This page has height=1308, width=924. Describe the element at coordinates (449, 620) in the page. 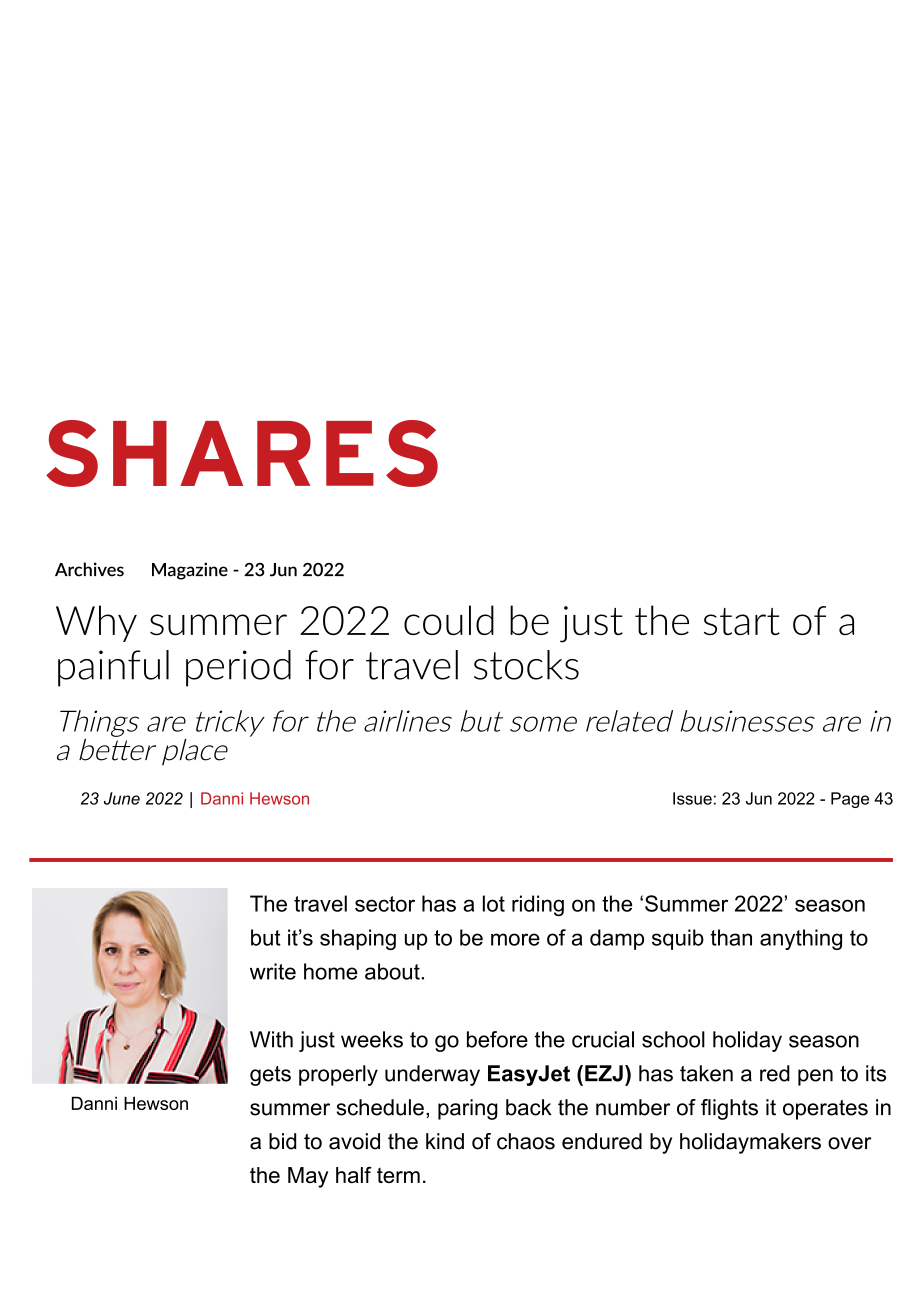

I see `could` at that location.
